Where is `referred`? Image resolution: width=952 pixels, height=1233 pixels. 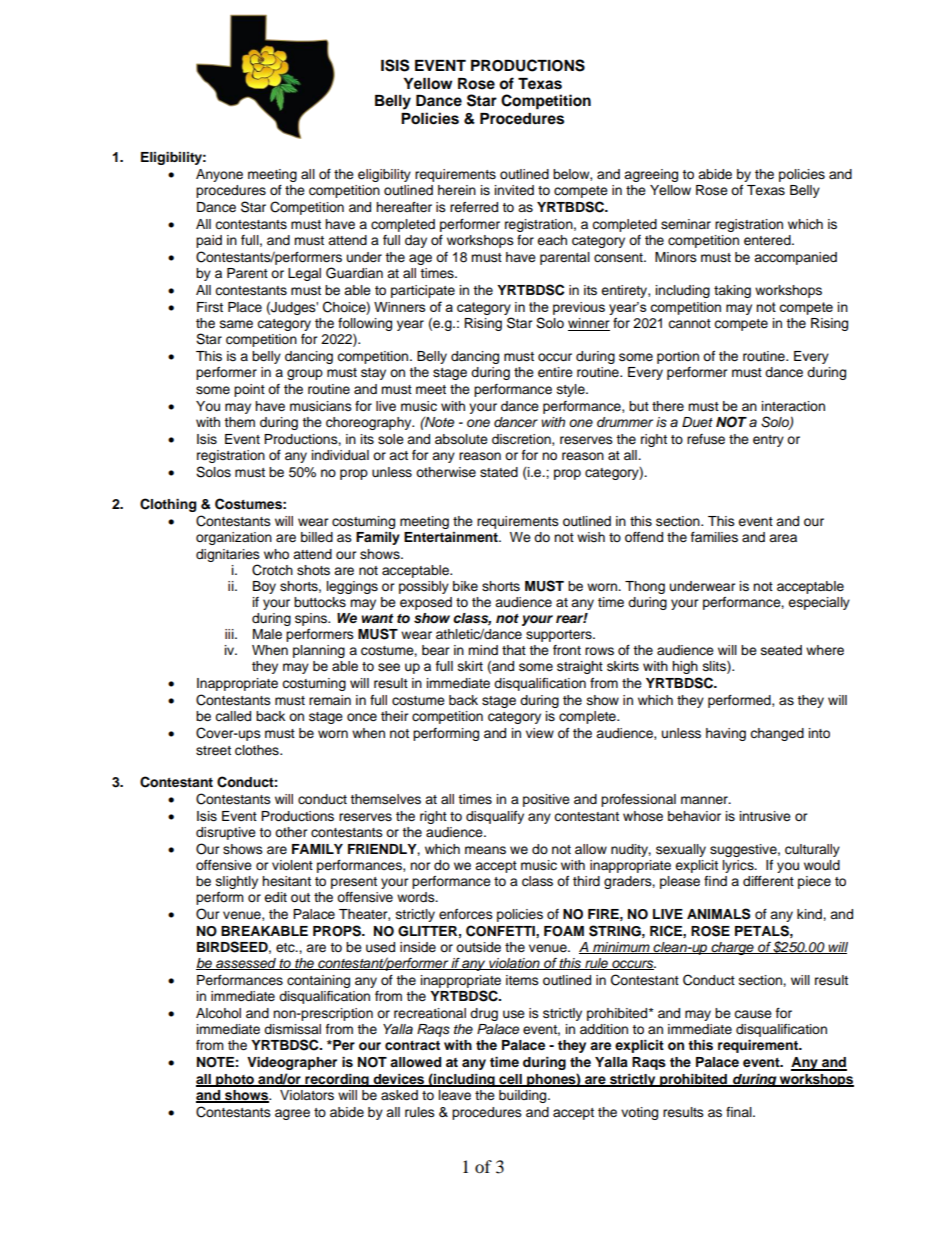
referred is located at coordinates (474, 207).
